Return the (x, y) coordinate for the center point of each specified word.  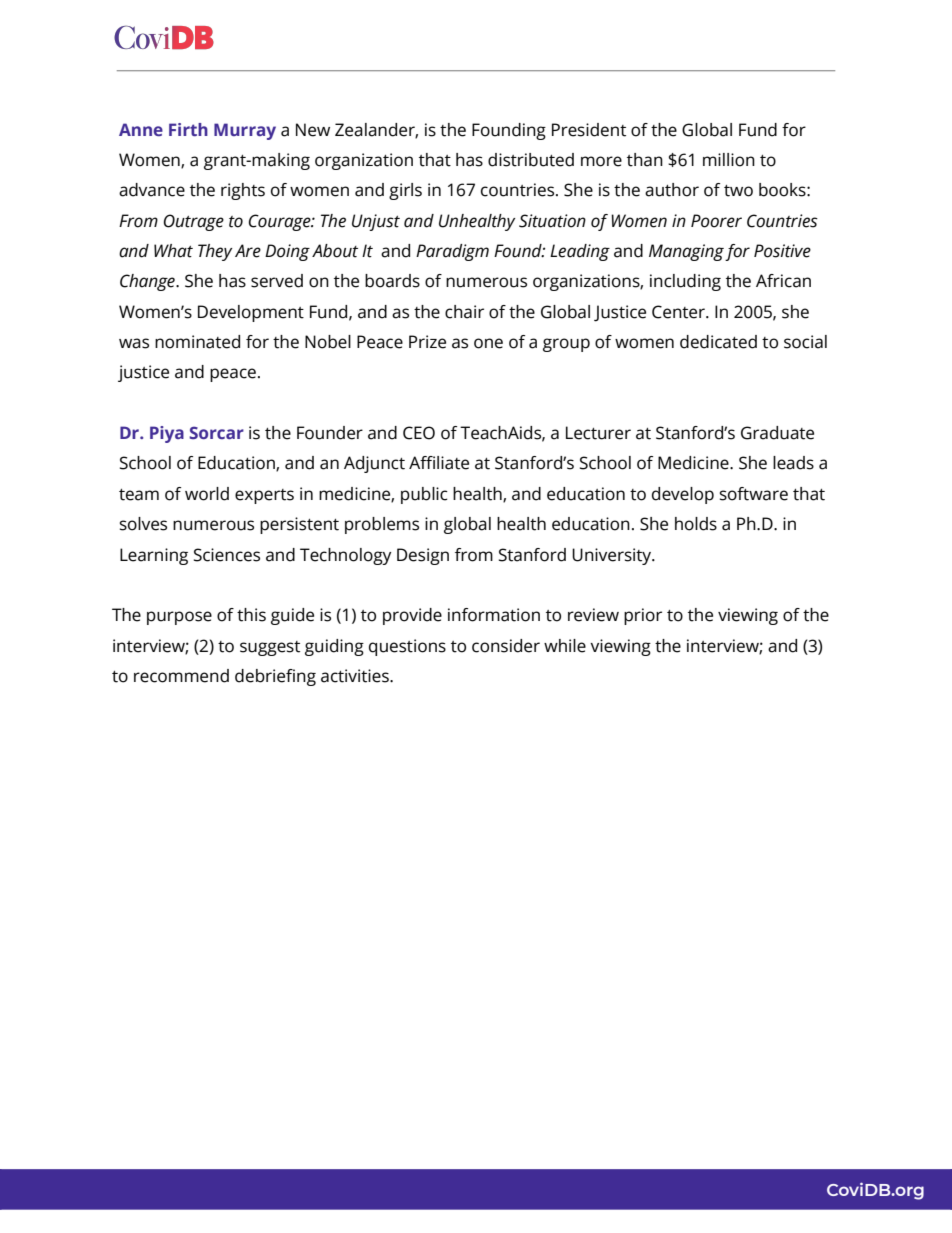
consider (506, 646)
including (685, 282)
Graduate (777, 433)
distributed (531, 160)
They (215, 252)
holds (696, 524)
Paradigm (452, 252)
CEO (419, 433)
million (729, 160)
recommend (181, 676)
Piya (167, 434)
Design (423, 556)
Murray (245, 131)
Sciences (227, 555)
